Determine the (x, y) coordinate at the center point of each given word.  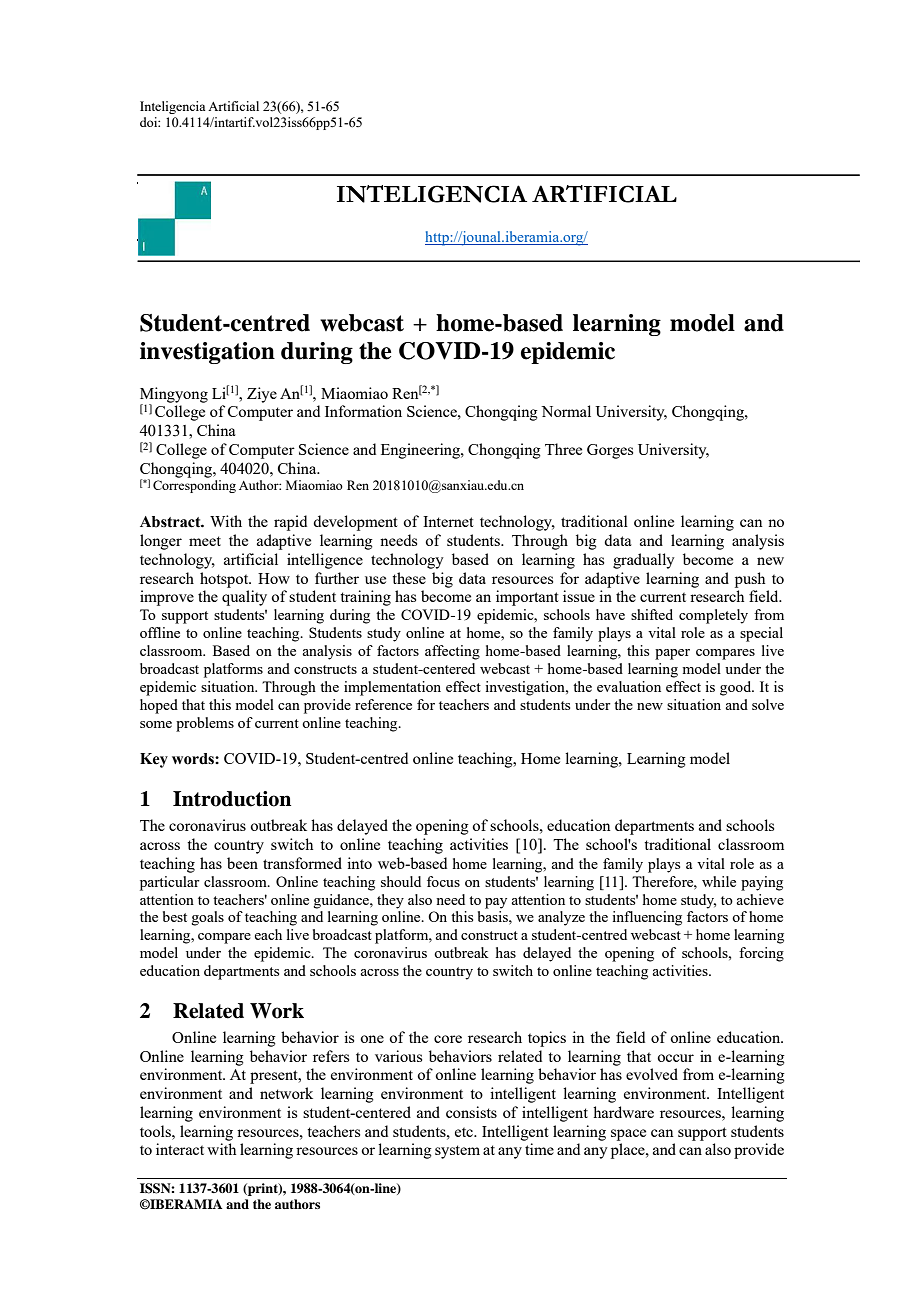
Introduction (232, 799)
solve (768, 704)
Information (363, 411)
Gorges (610, 451)
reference (383, 704)
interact (180, 1149)
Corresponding (194, 486)
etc (465, 1132)
